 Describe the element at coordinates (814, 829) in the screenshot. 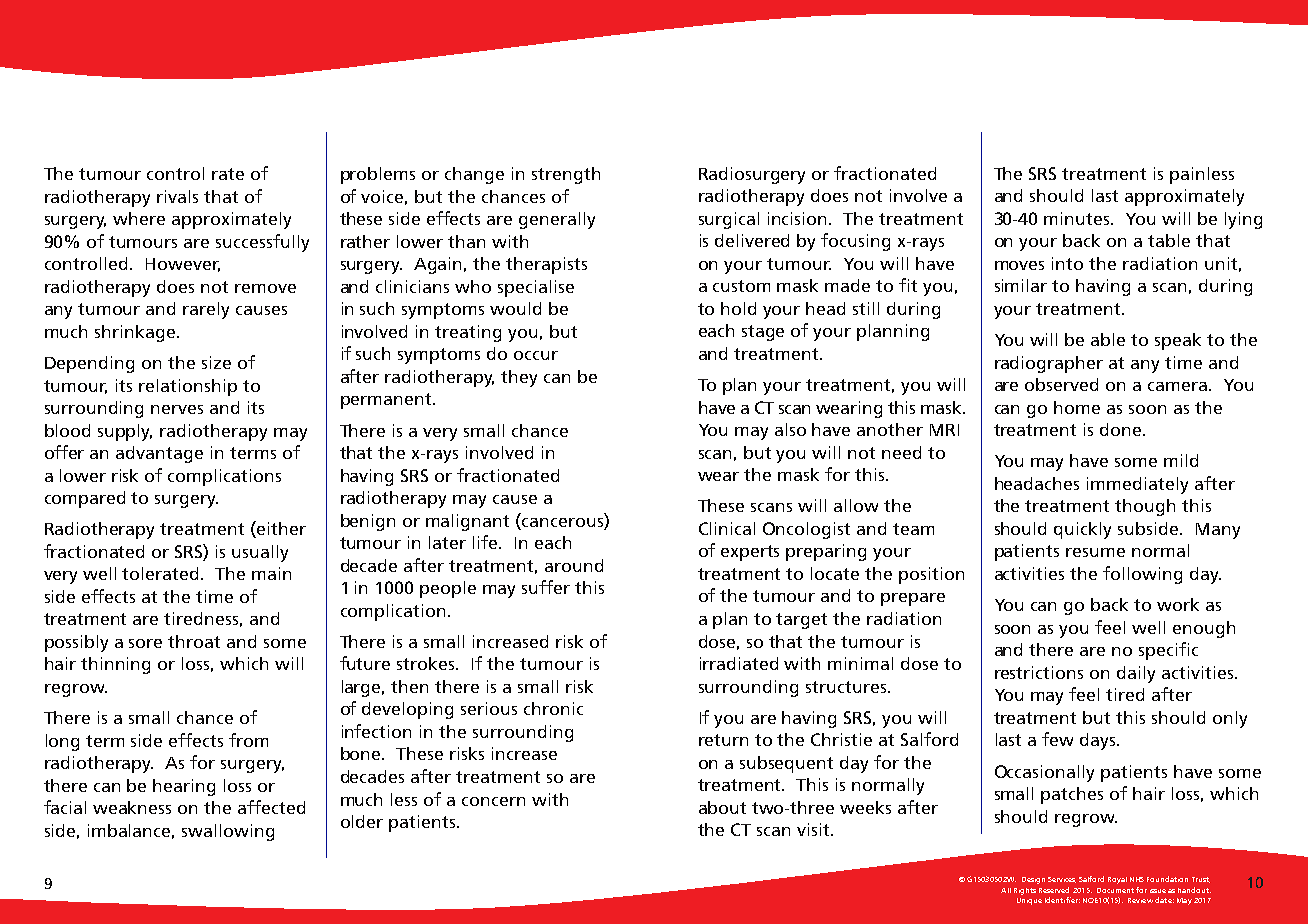

I see `visit` at that location.
